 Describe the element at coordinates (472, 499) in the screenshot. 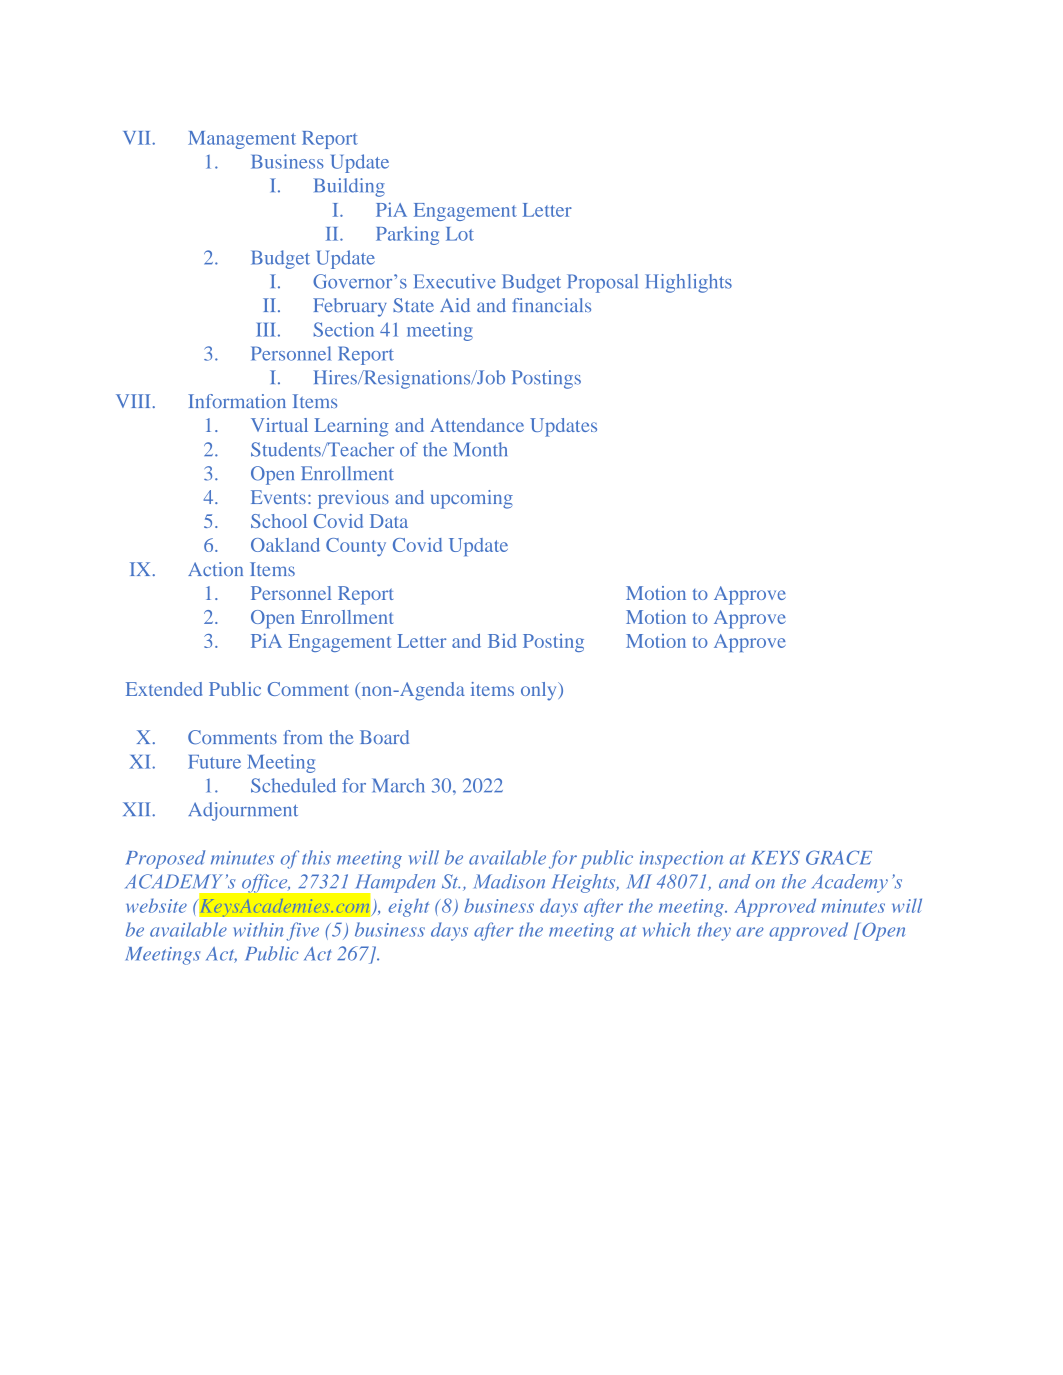

I see `upcoming` at that location.
